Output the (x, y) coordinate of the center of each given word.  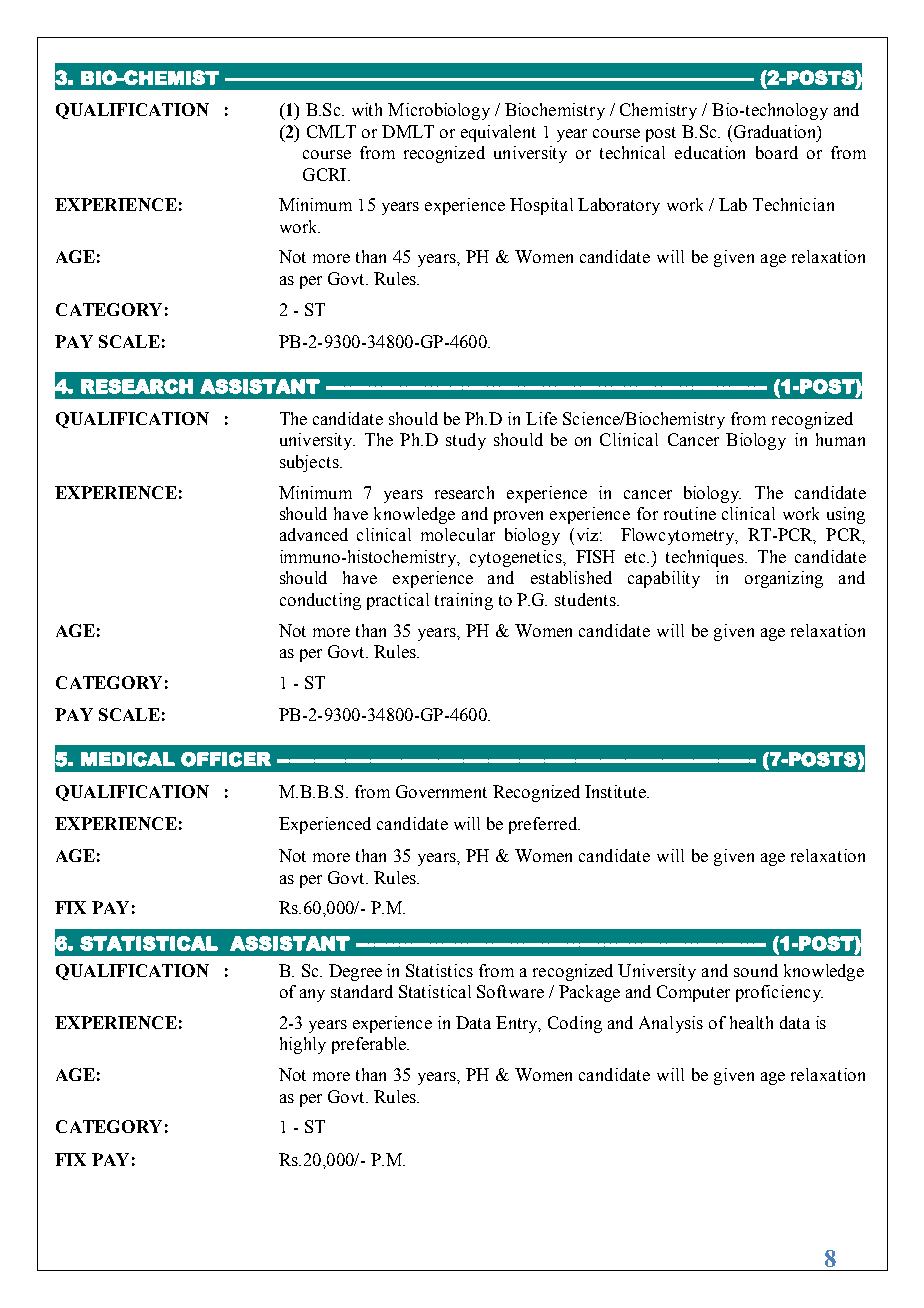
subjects (310, 463)
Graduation (775, 132)
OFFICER (226, 759)
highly (303, 1045)
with (367, 109)
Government (441, 791)
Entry (518, 1024)
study (466, 441)
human (840, 439)
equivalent (498, 133)
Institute (617, 791)
